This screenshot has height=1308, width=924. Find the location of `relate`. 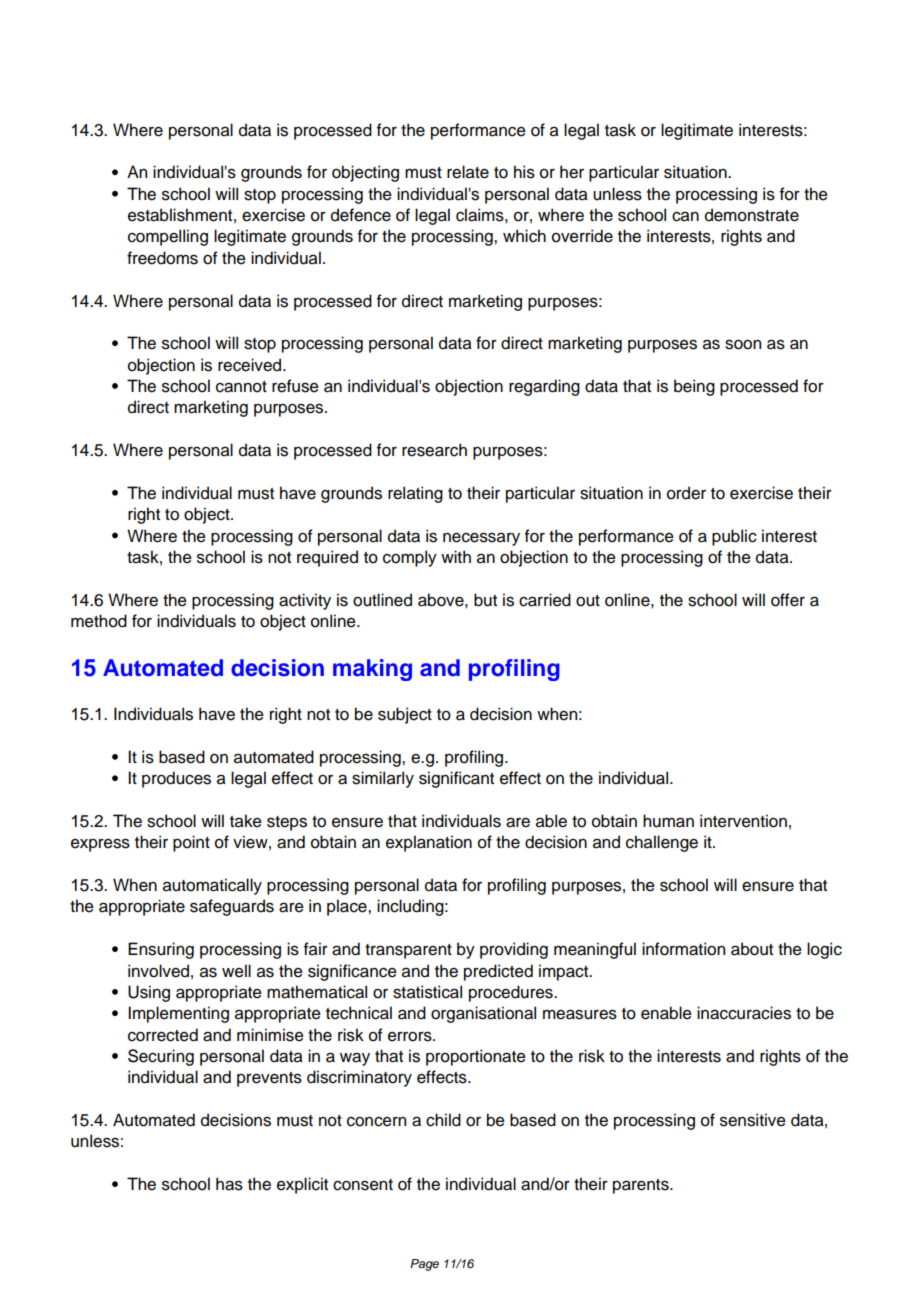

relate is located at coordinates (468, 172).
